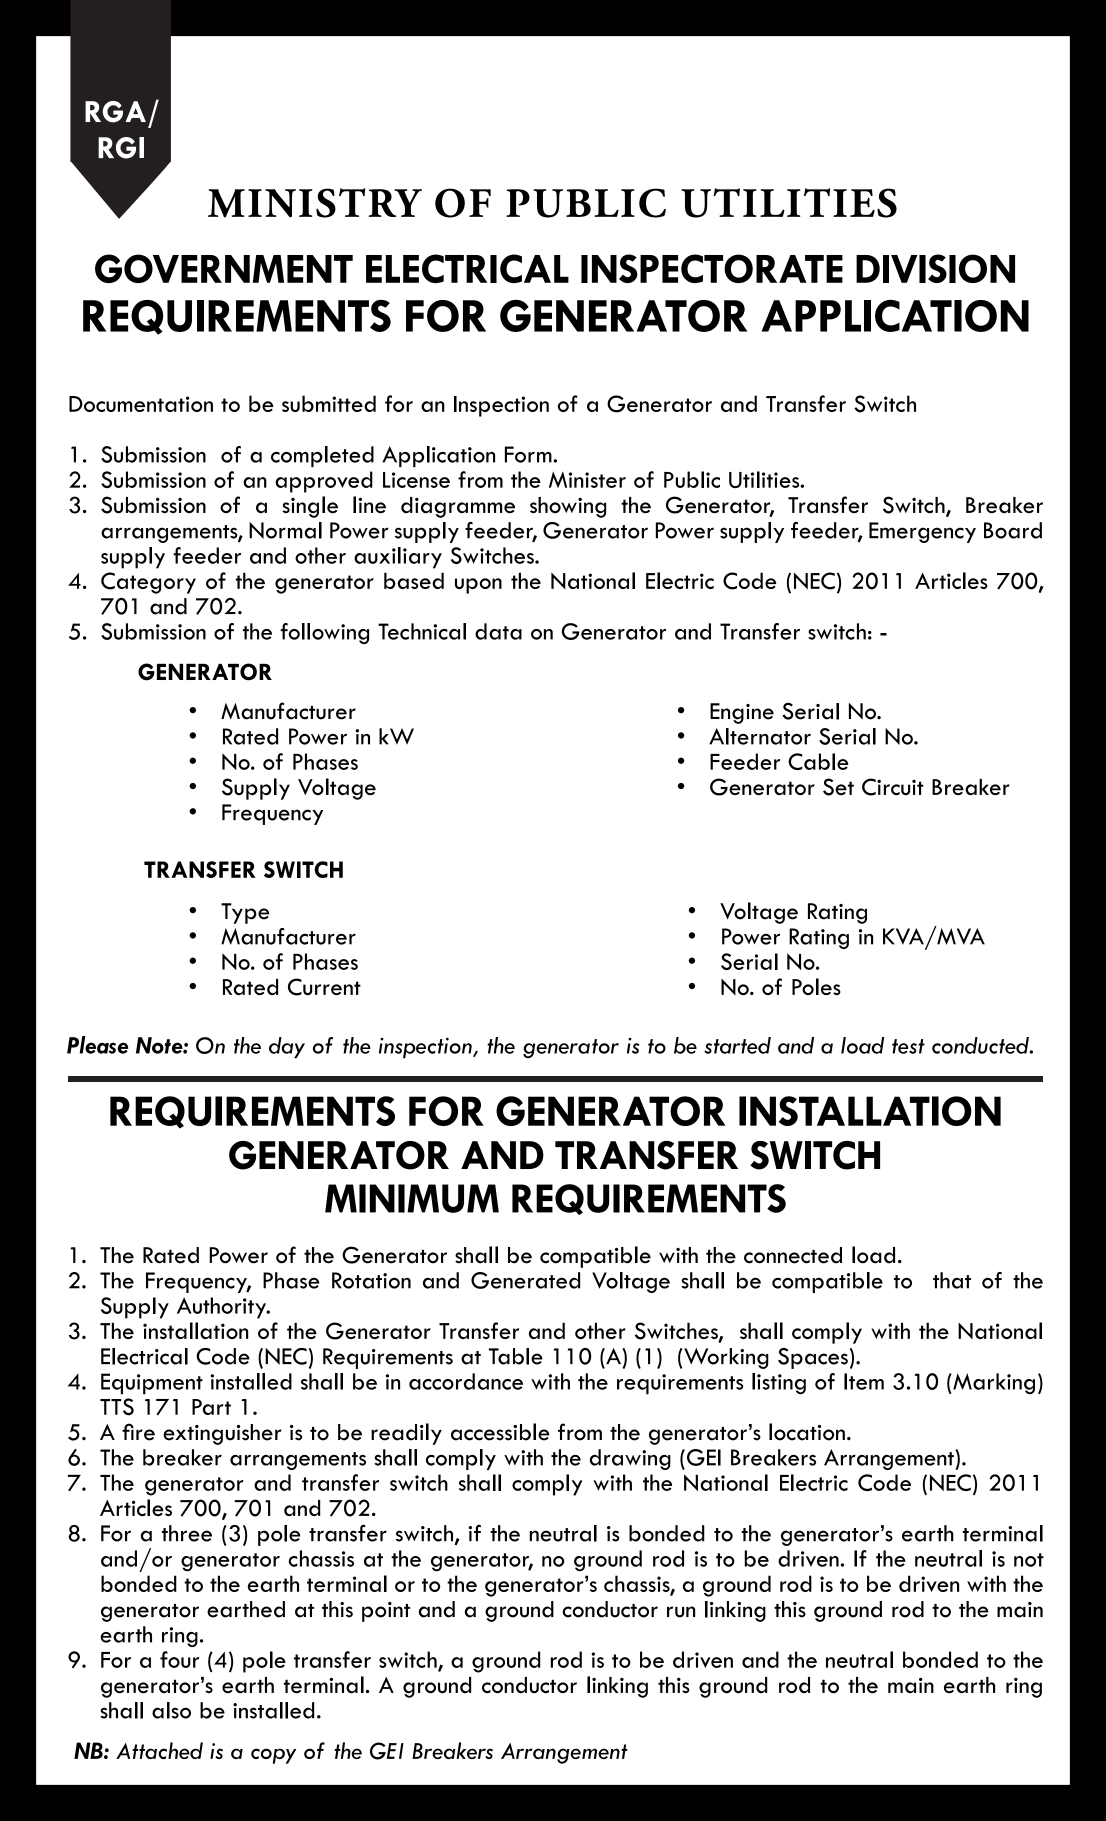 The image size is (1106, 1821). I want to click on Circuit, so click(893, 787).
